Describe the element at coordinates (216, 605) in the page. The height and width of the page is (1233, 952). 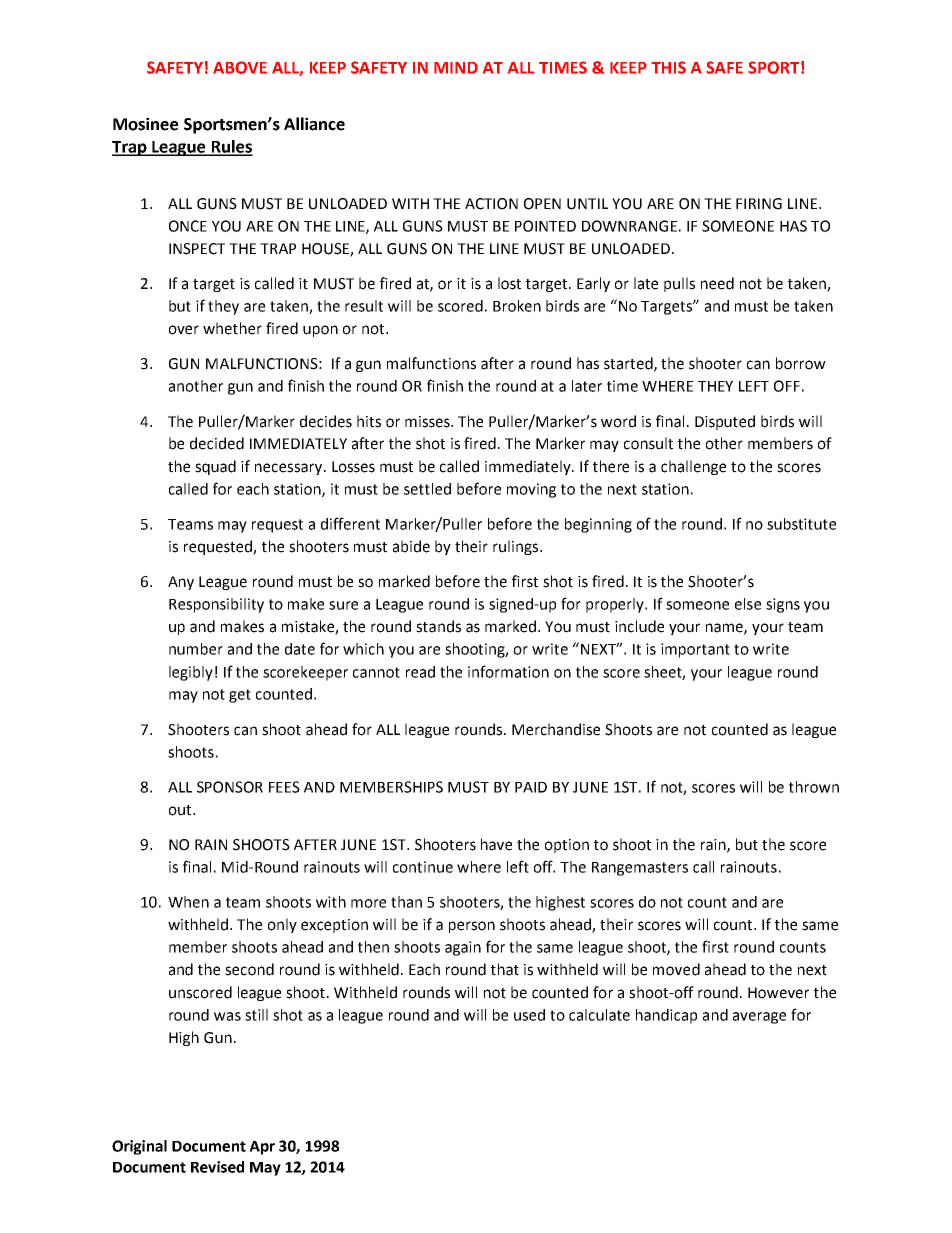
I see `Responsibility` at that location.
